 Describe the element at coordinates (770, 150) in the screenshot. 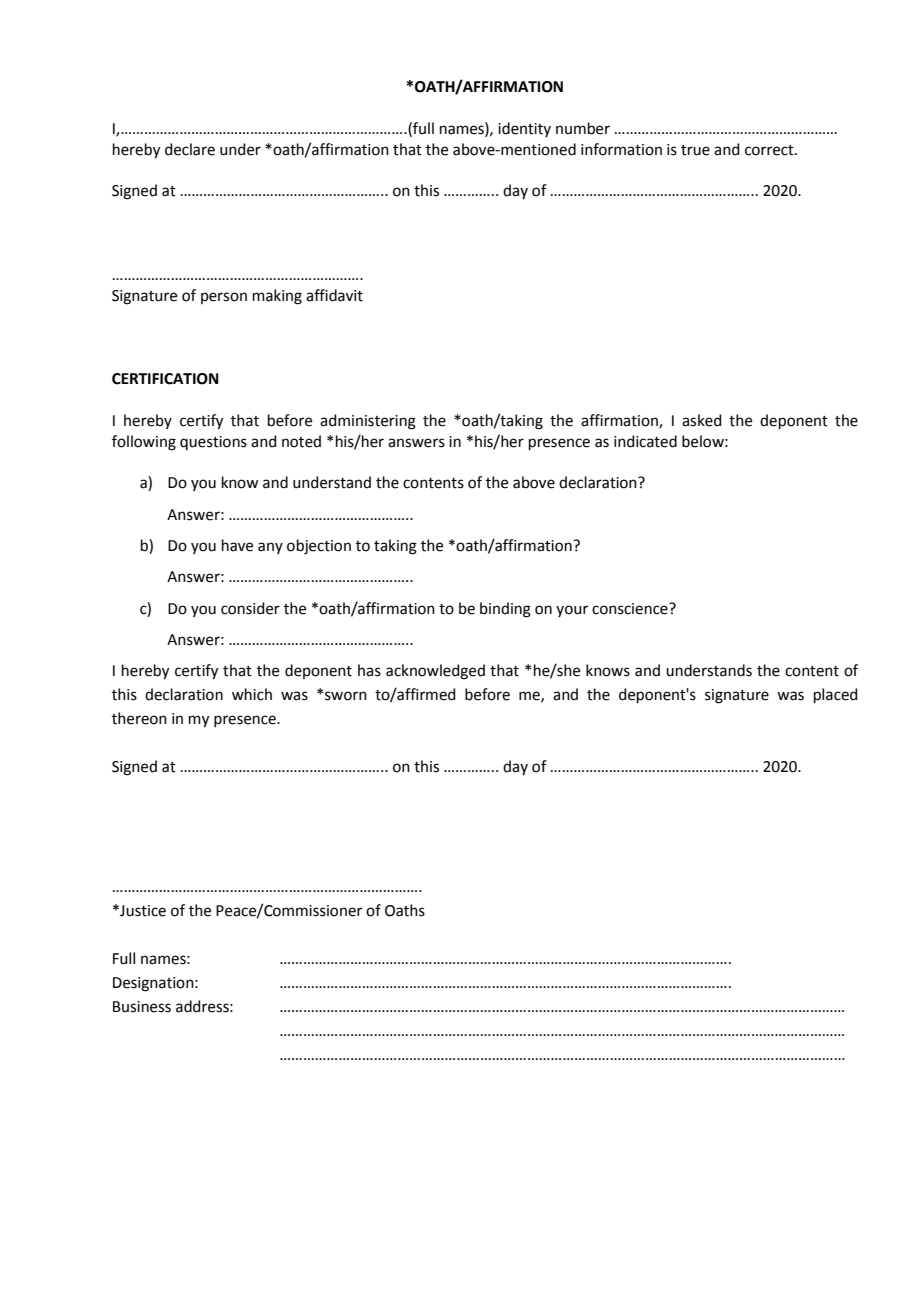

I see `correct` at that location.
